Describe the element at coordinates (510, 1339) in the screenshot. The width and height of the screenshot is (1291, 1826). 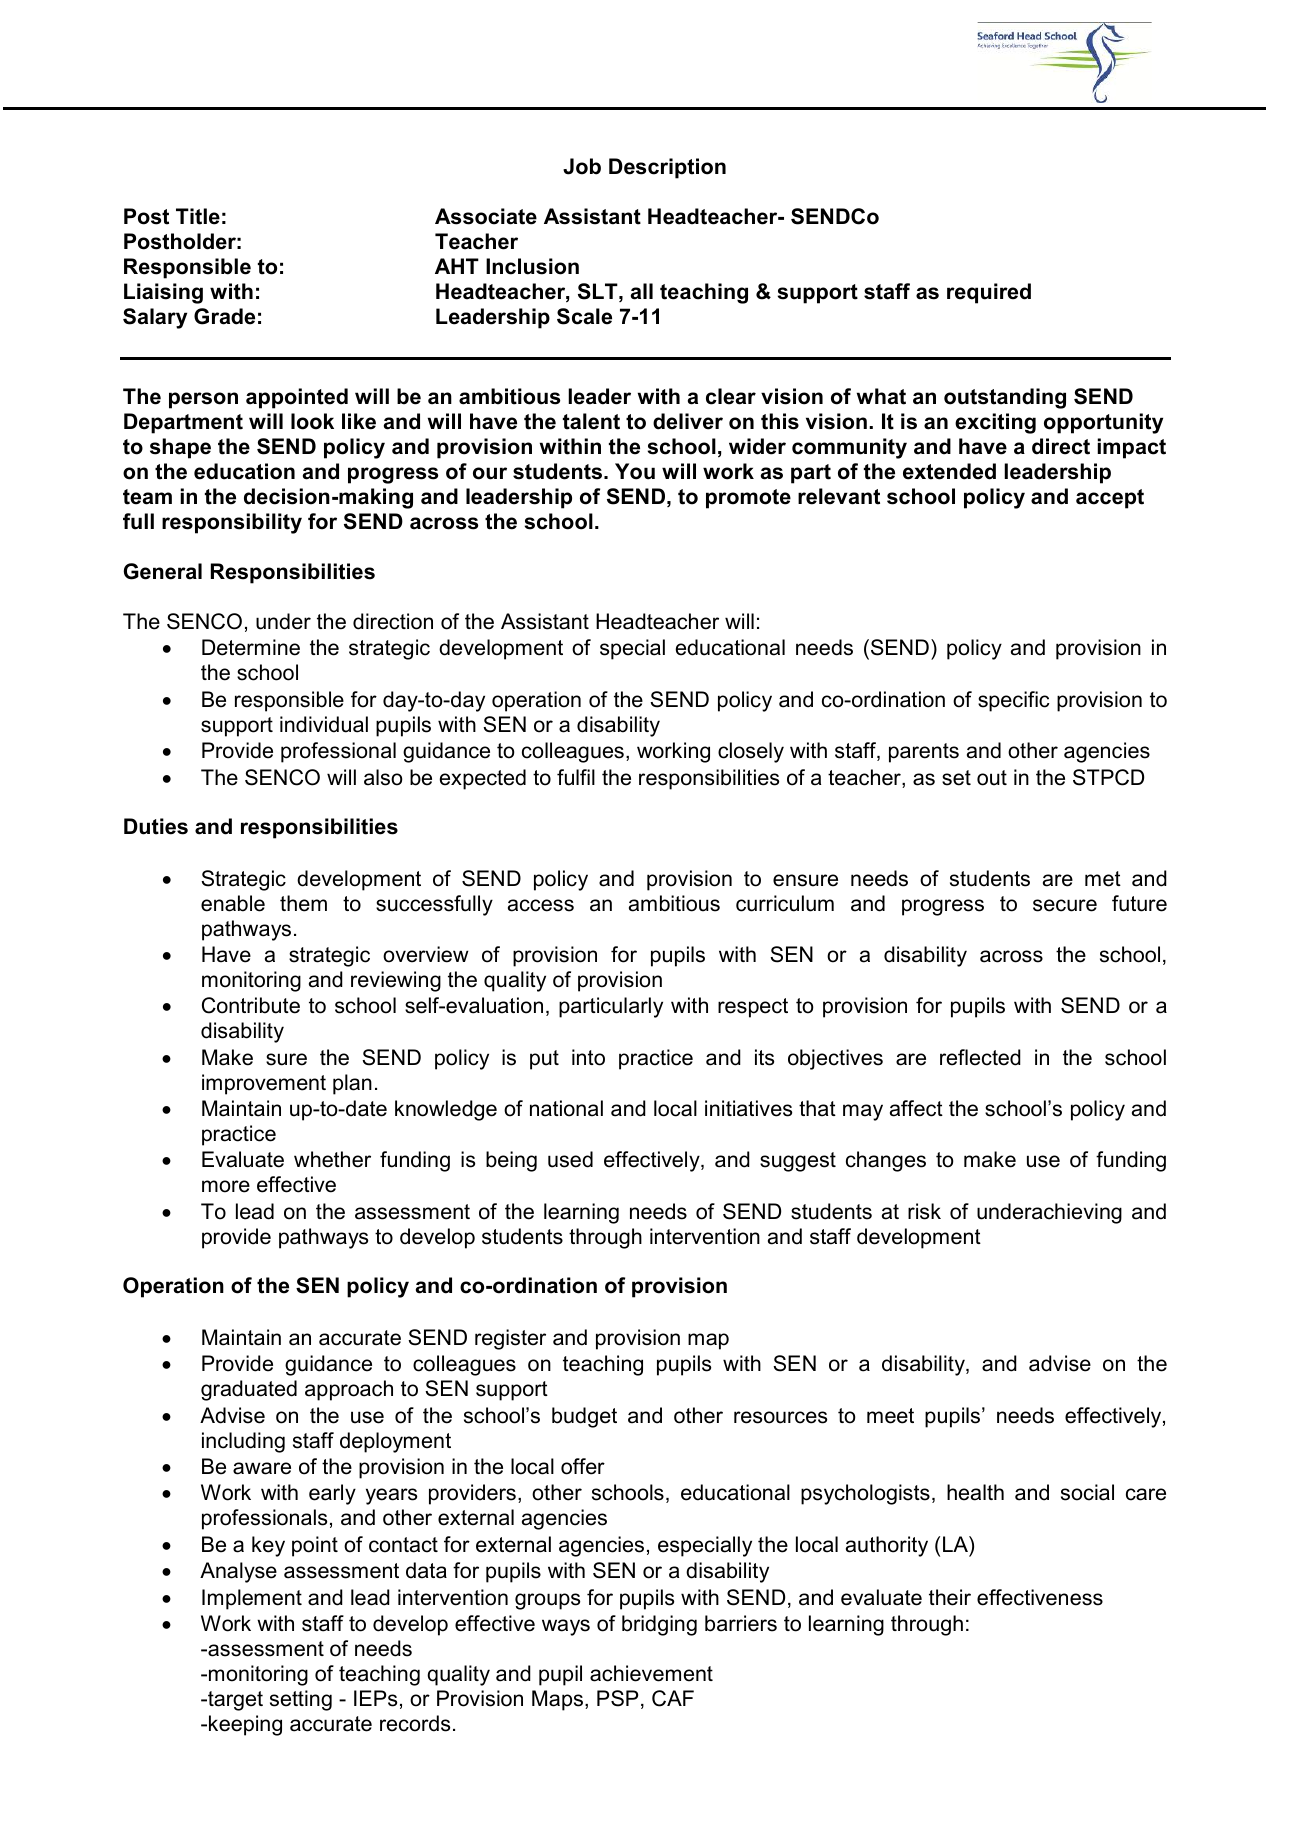
I see `register` at that location.
